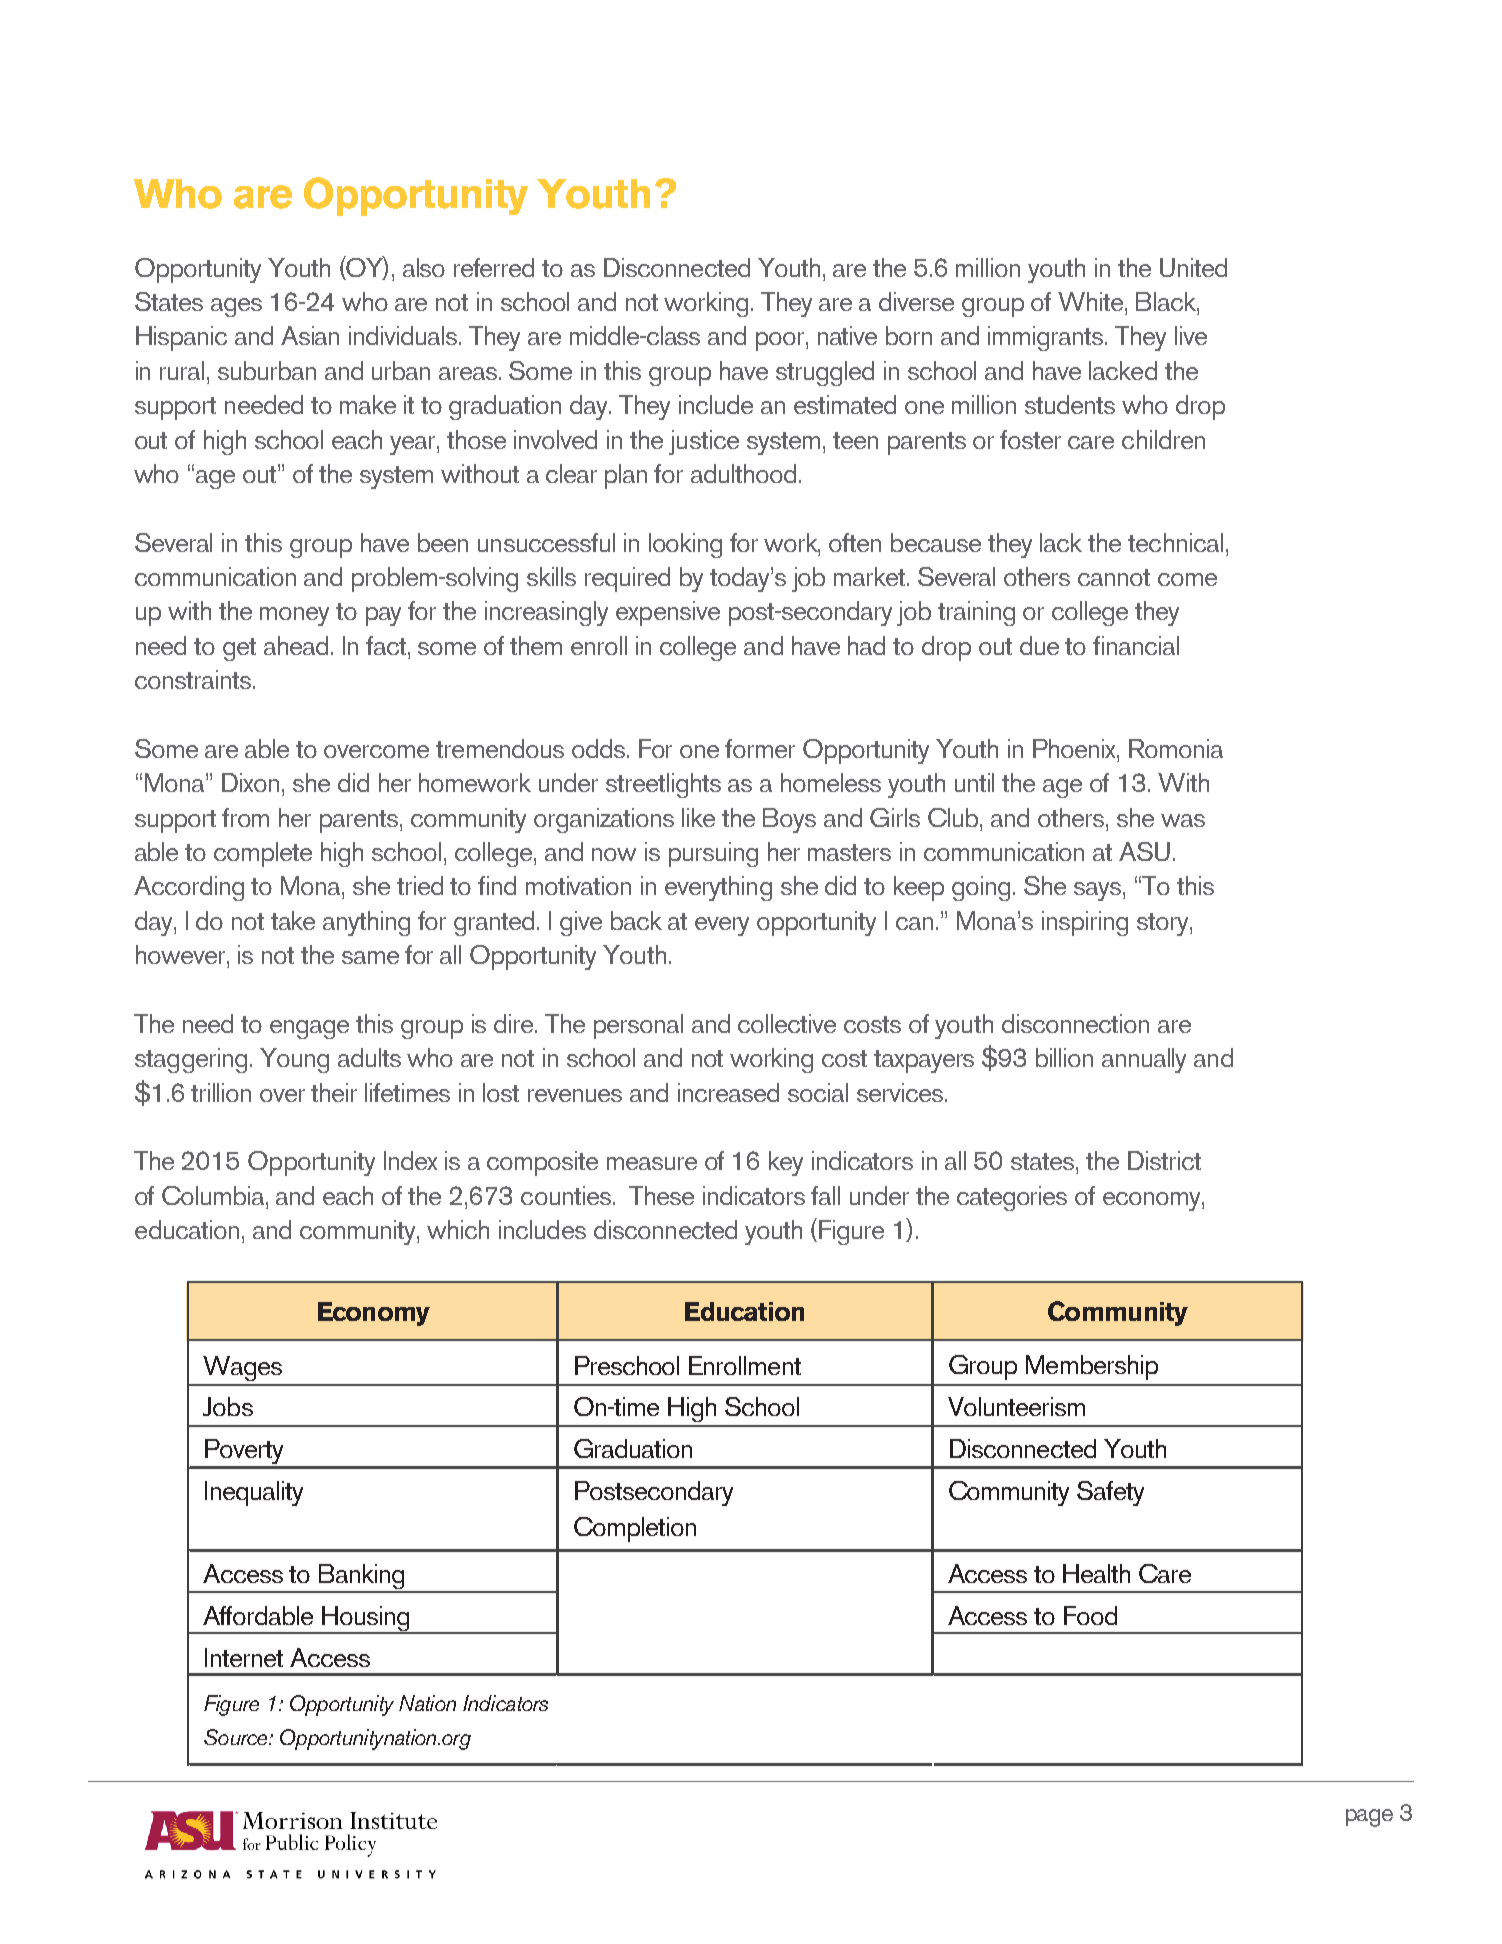 Image resolution: width=1502 pixels, height=1944 pixels. Describe the element at coordinates (1191, 335) in the page. I see `live` at that location.
